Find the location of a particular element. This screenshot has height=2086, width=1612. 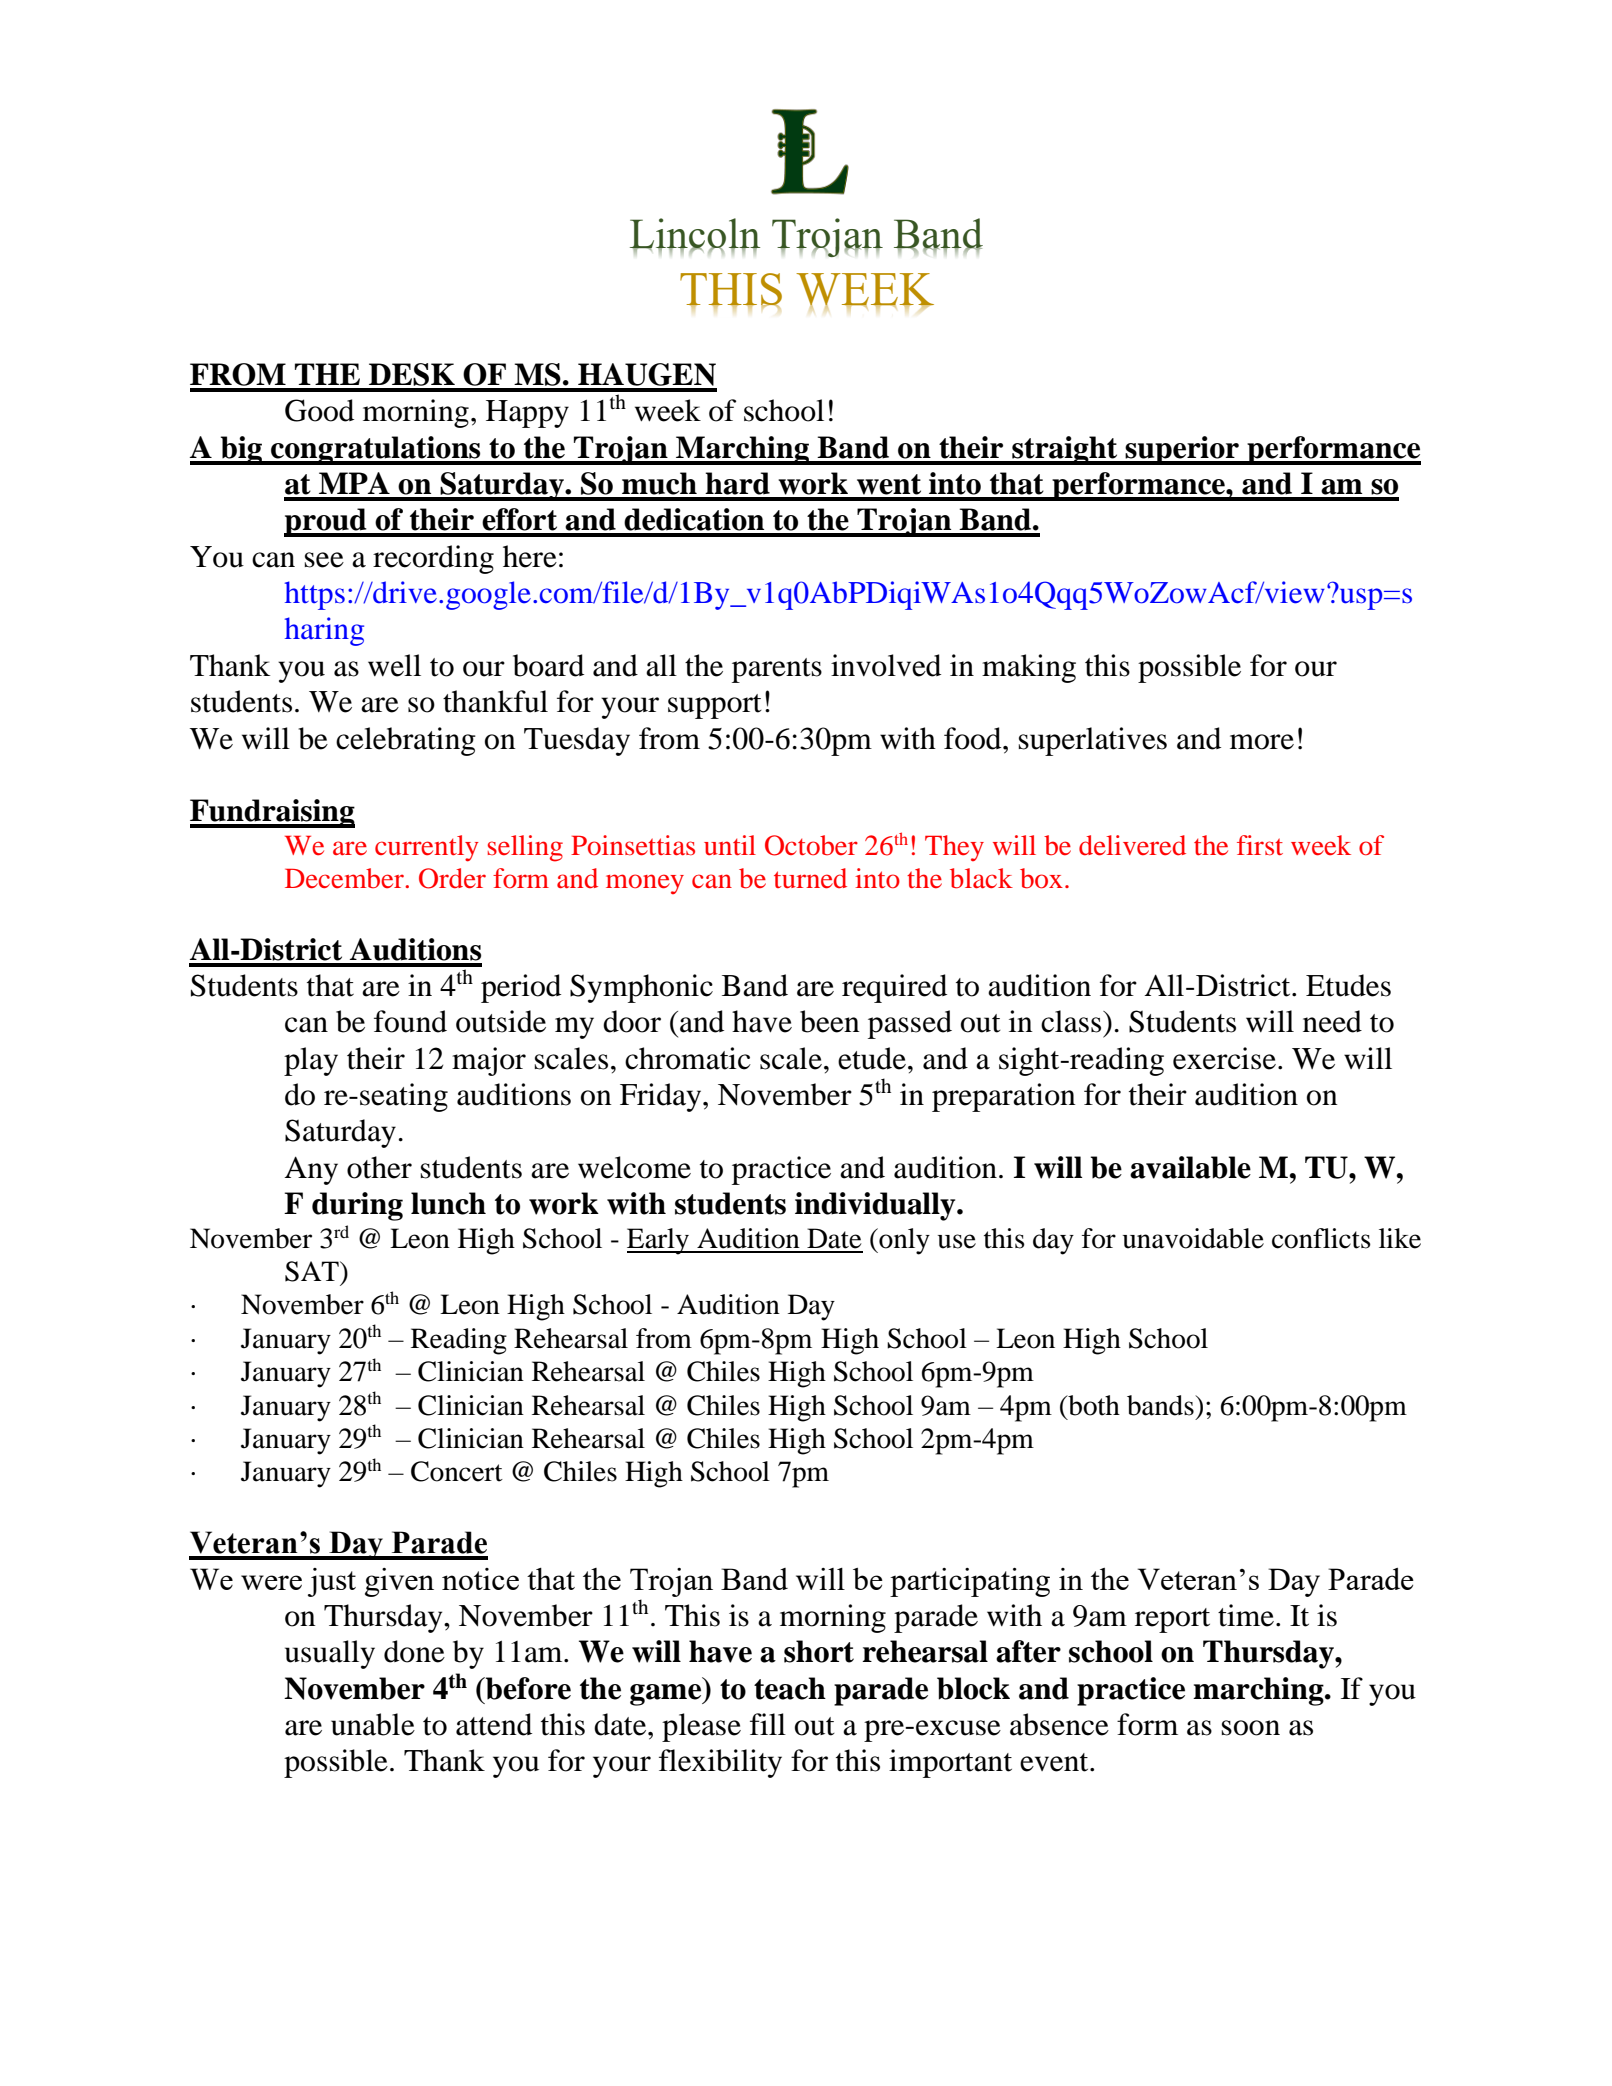

both is located at coordinates (1093, 1405).
